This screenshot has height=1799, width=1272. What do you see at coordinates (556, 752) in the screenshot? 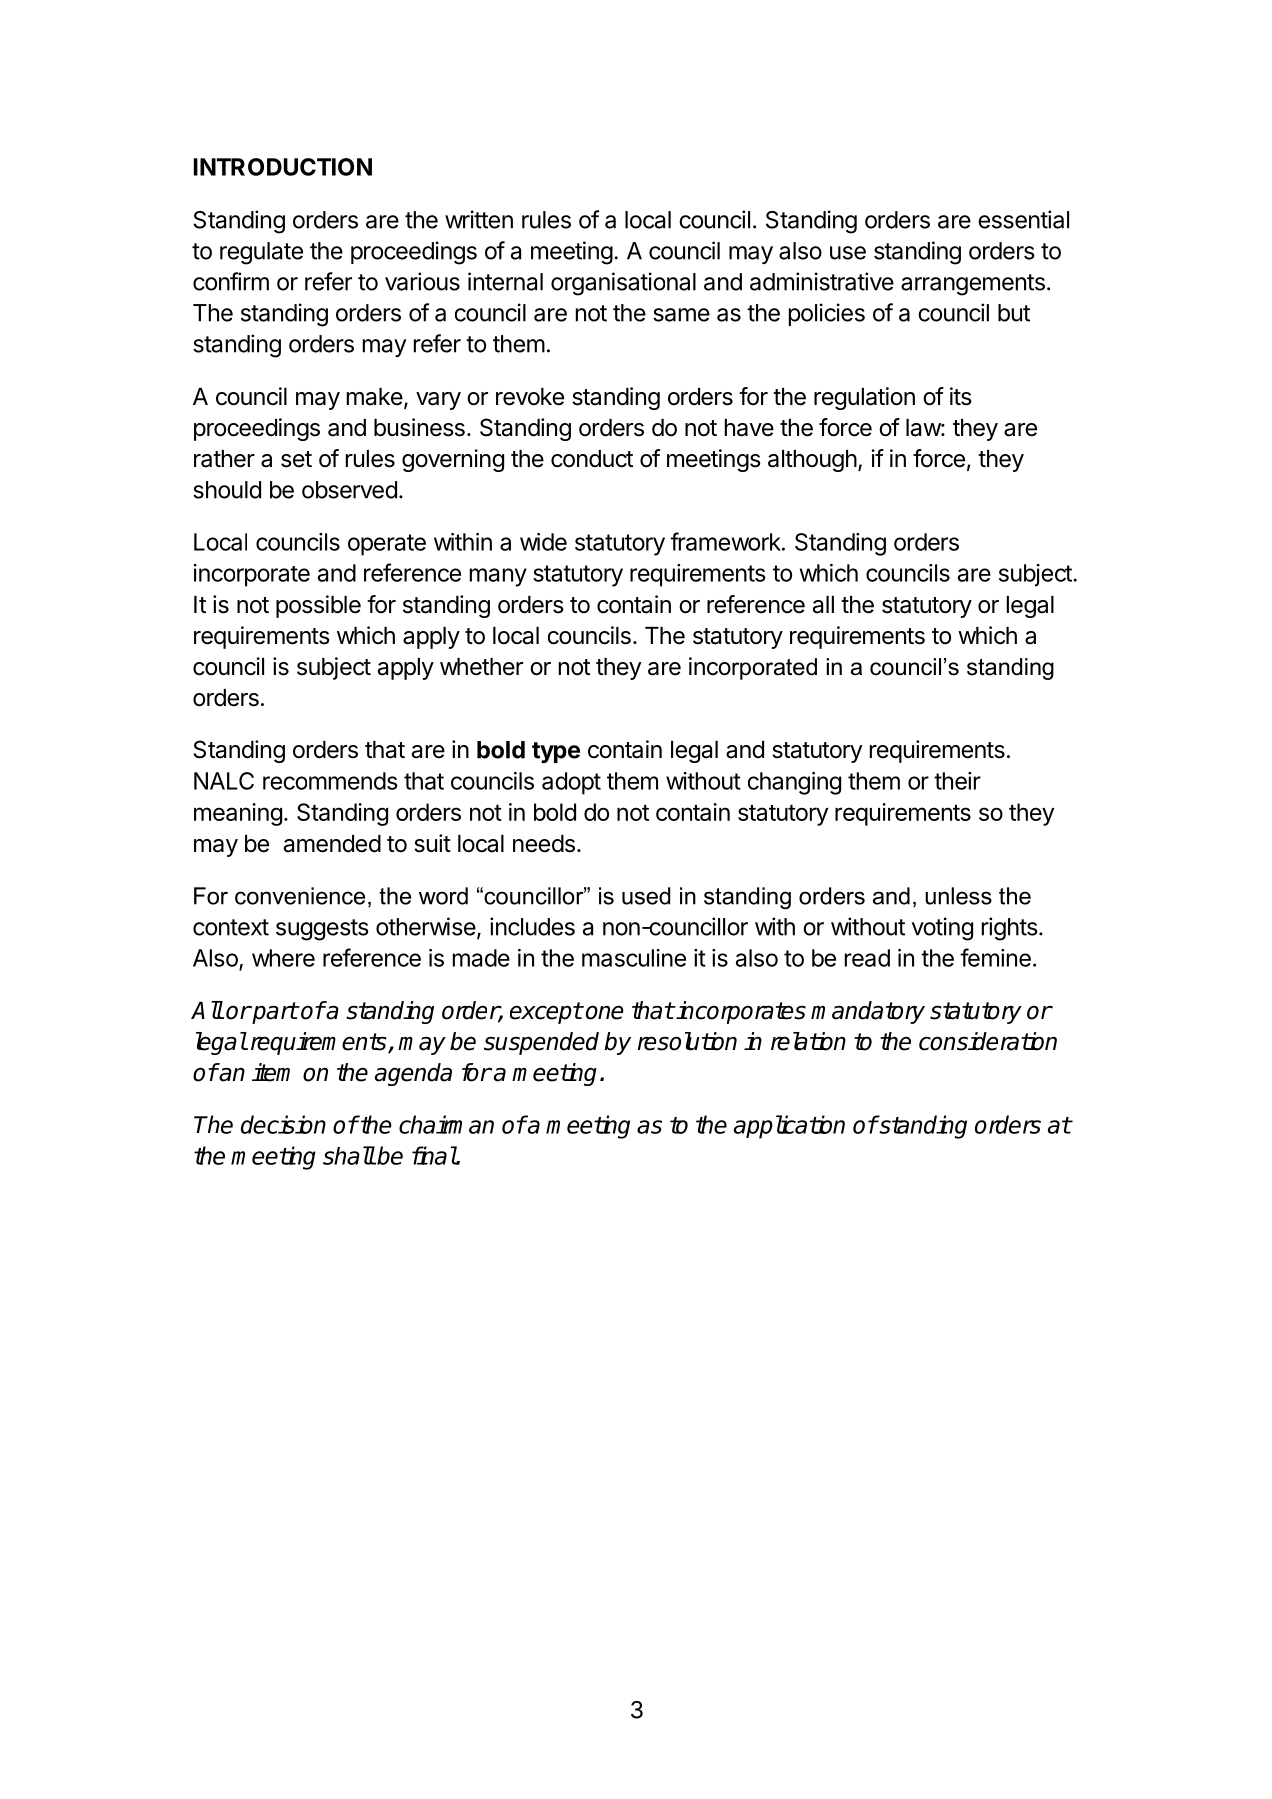
I see `type` at bounding box center [556, 752].
